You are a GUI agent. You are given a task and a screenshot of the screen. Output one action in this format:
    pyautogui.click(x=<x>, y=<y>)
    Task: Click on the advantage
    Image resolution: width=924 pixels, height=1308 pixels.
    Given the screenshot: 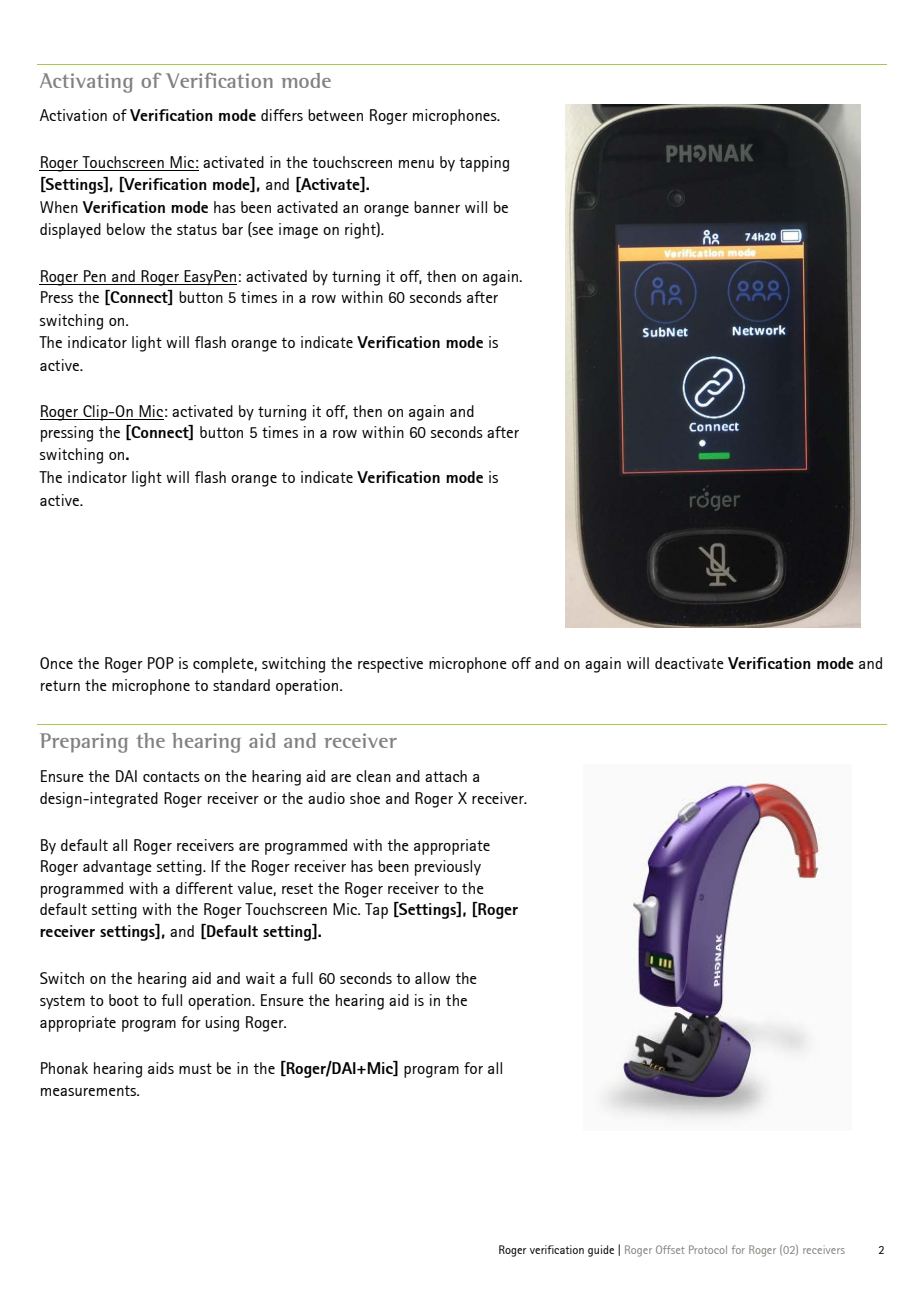 What is the action you would take?
    pyautogui.click(x=117, y=868)
